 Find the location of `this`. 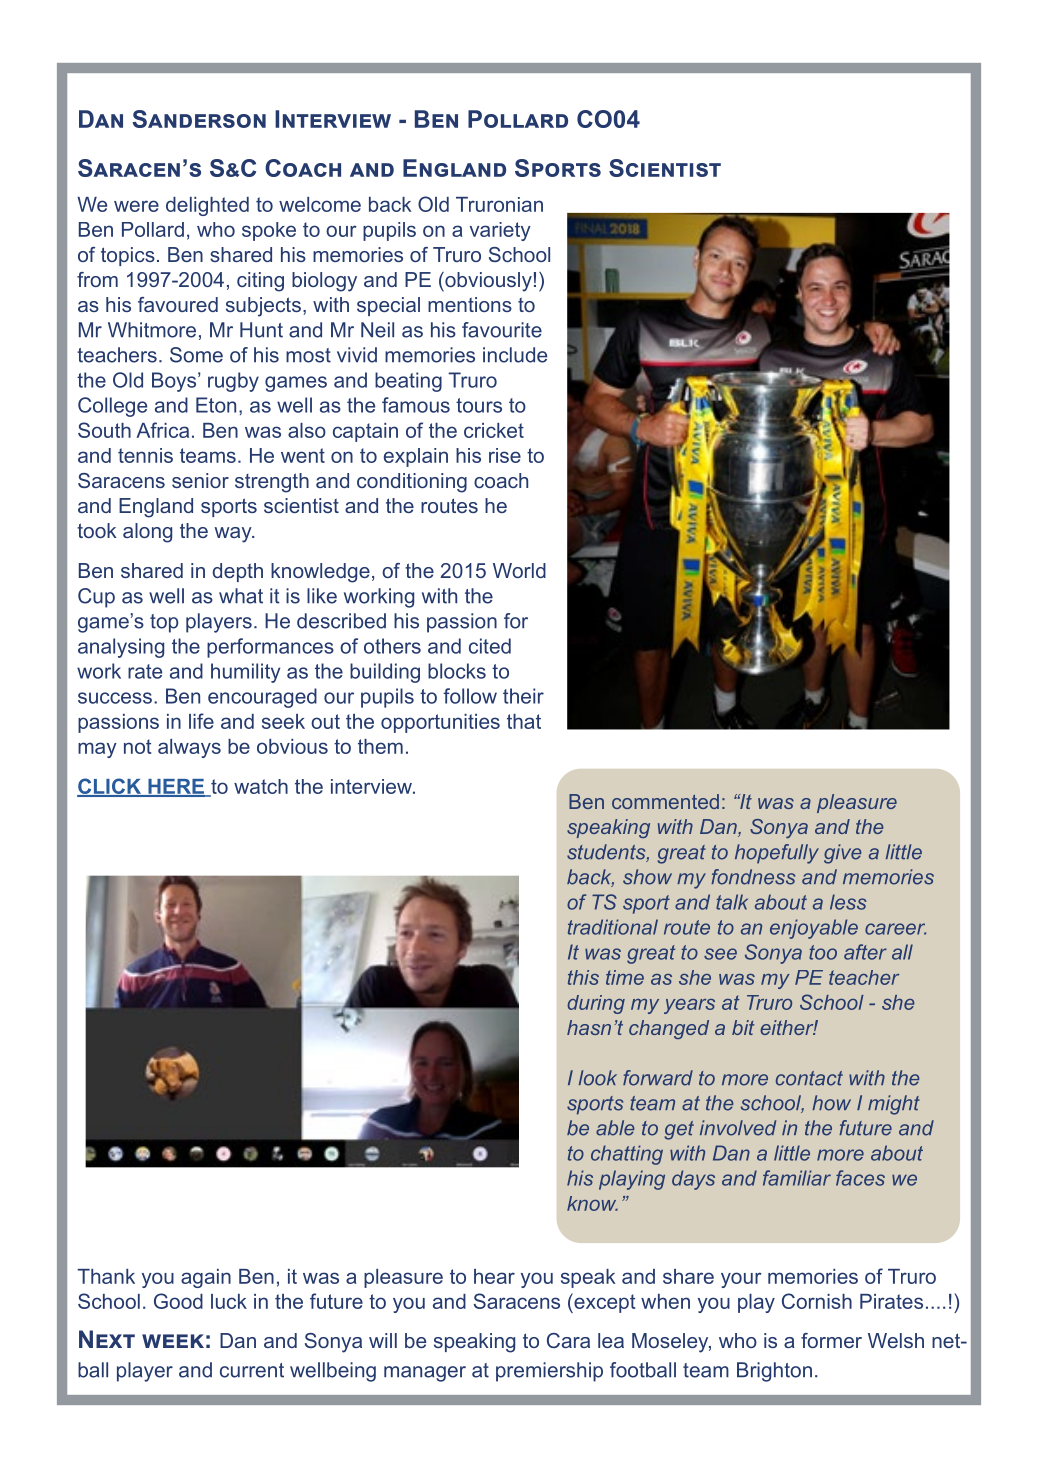

this is located at coordinates (583, 977).
